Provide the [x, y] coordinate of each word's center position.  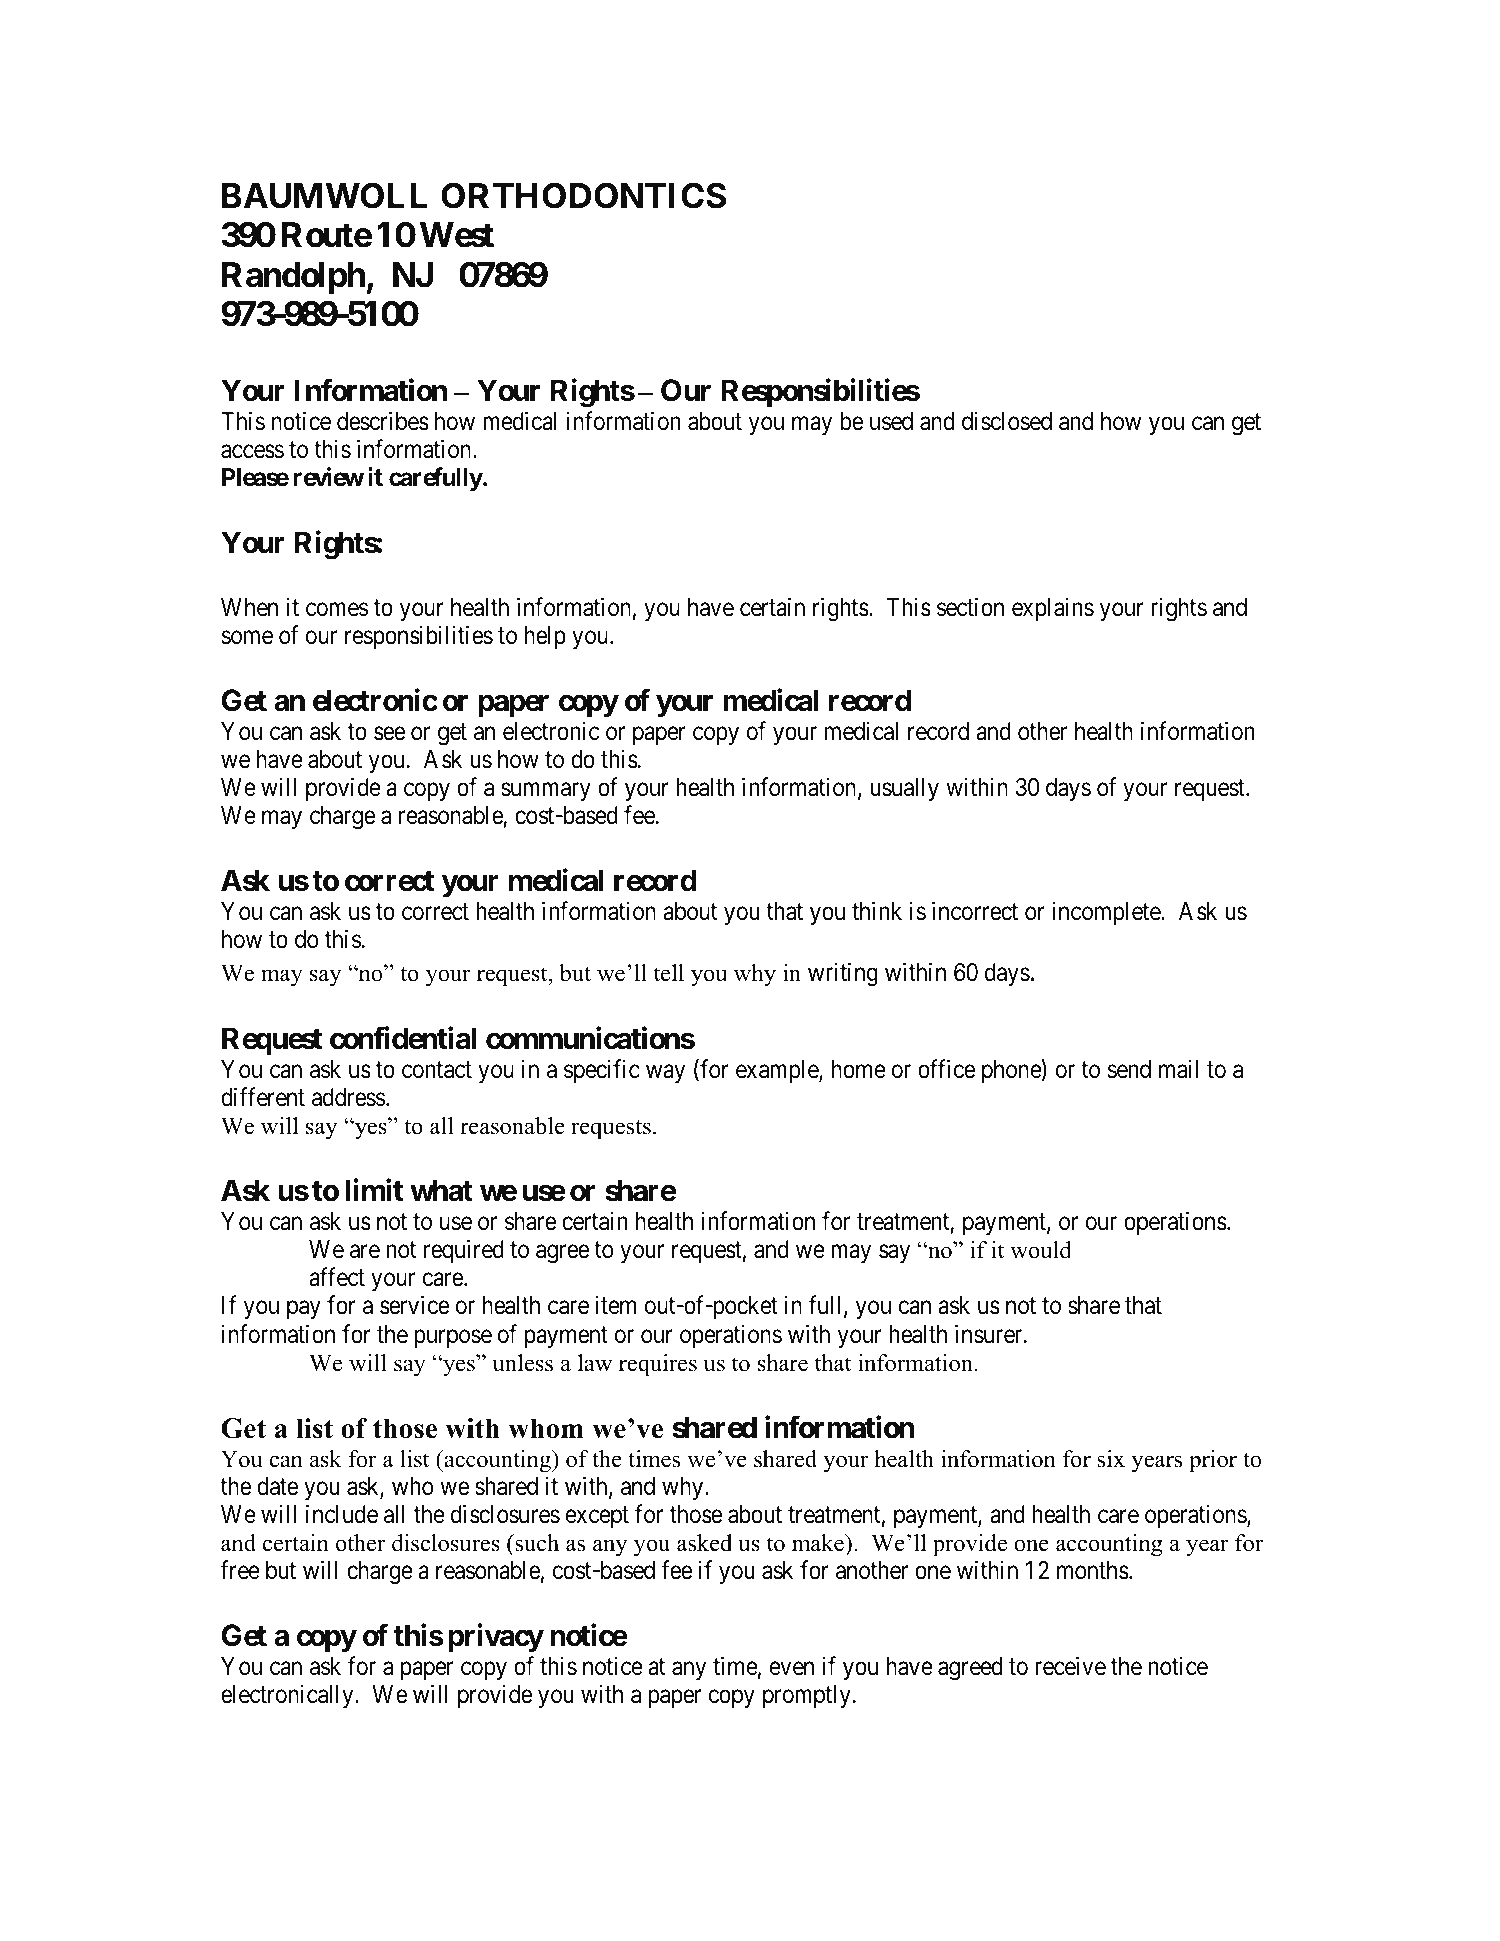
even [792, 1669]
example [778, 1071]
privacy [496, 1638]
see [389, 733]
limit [374, 1190]
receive [1070, 1666]
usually [904, 789]
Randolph [294, 278]
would [1041, 1250]
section [970, 607]
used [891, 421]
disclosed [1007, 421]
